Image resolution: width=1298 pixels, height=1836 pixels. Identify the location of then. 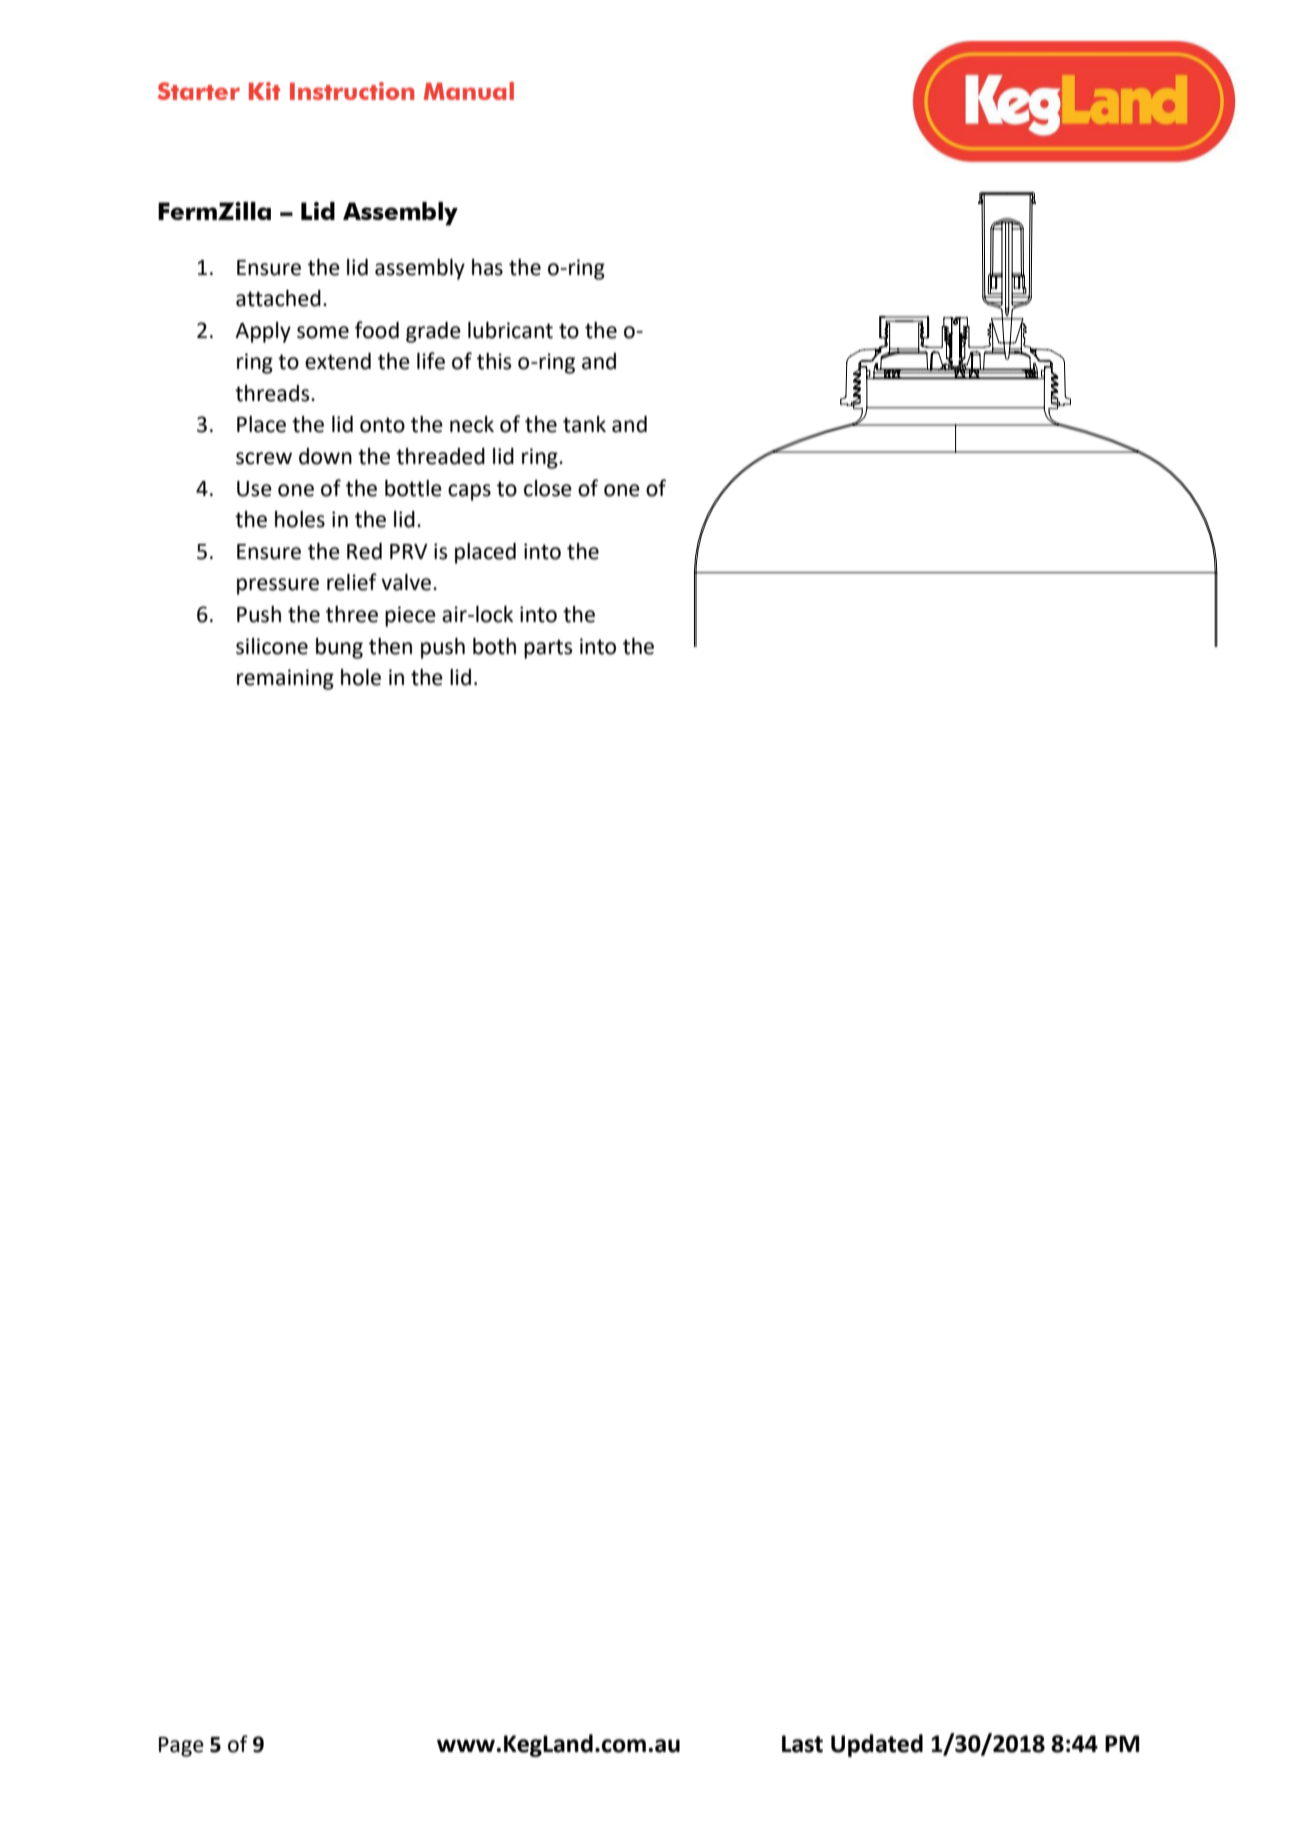
(390, 646).
